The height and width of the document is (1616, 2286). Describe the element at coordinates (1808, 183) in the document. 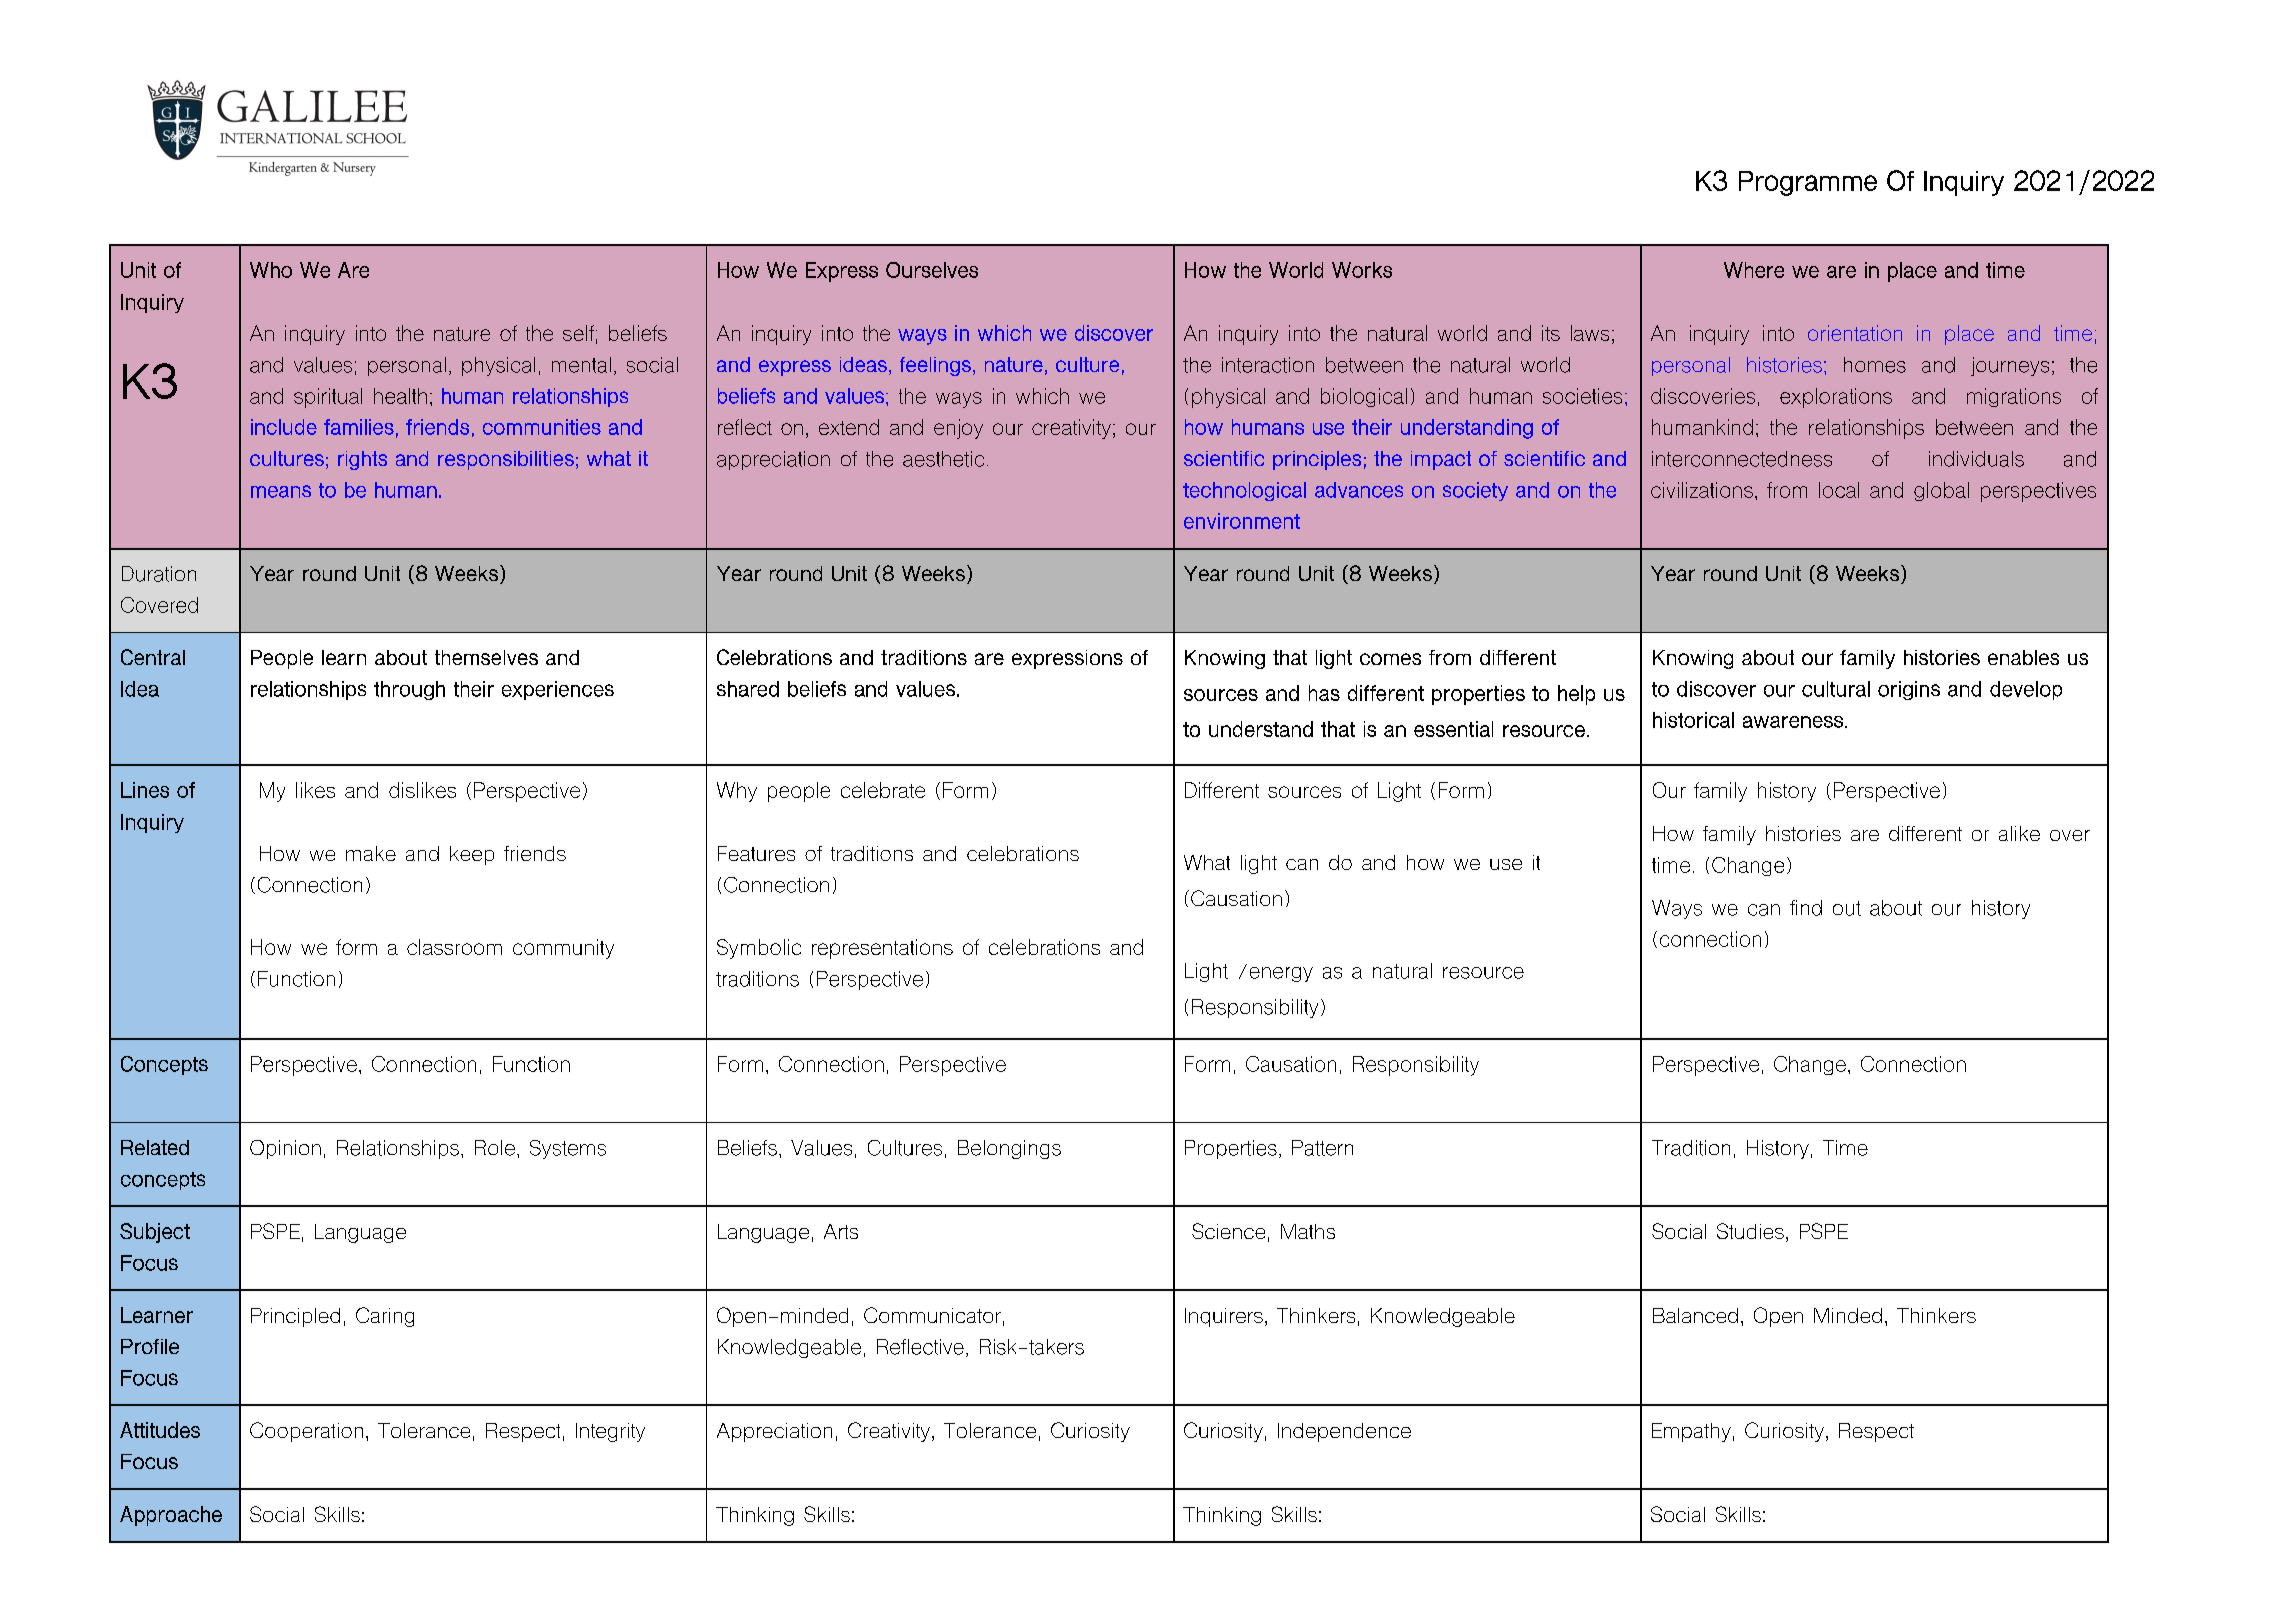

I see `Programme` at that location.
